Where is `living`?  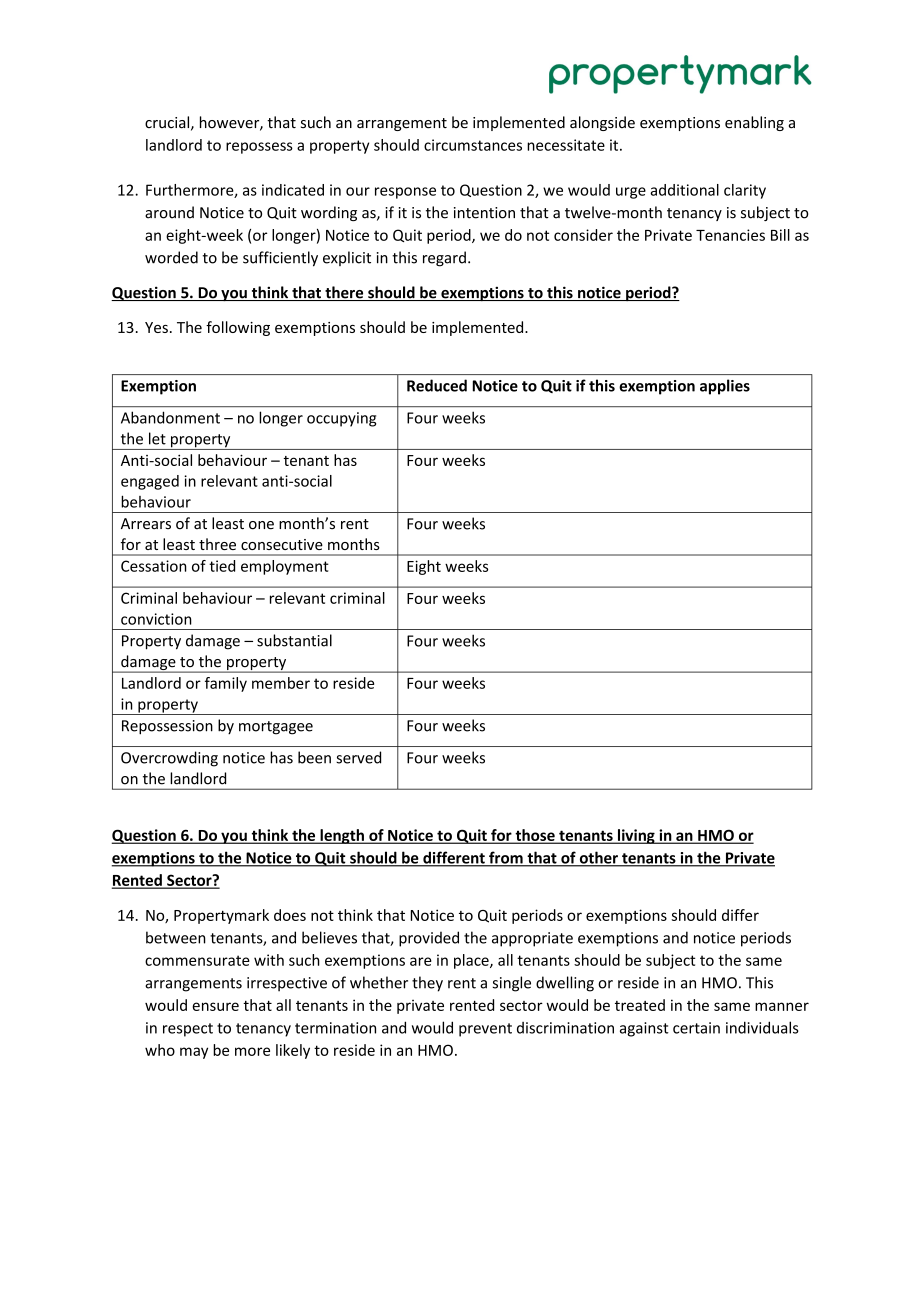
living is located at coordinates (636, 836).
